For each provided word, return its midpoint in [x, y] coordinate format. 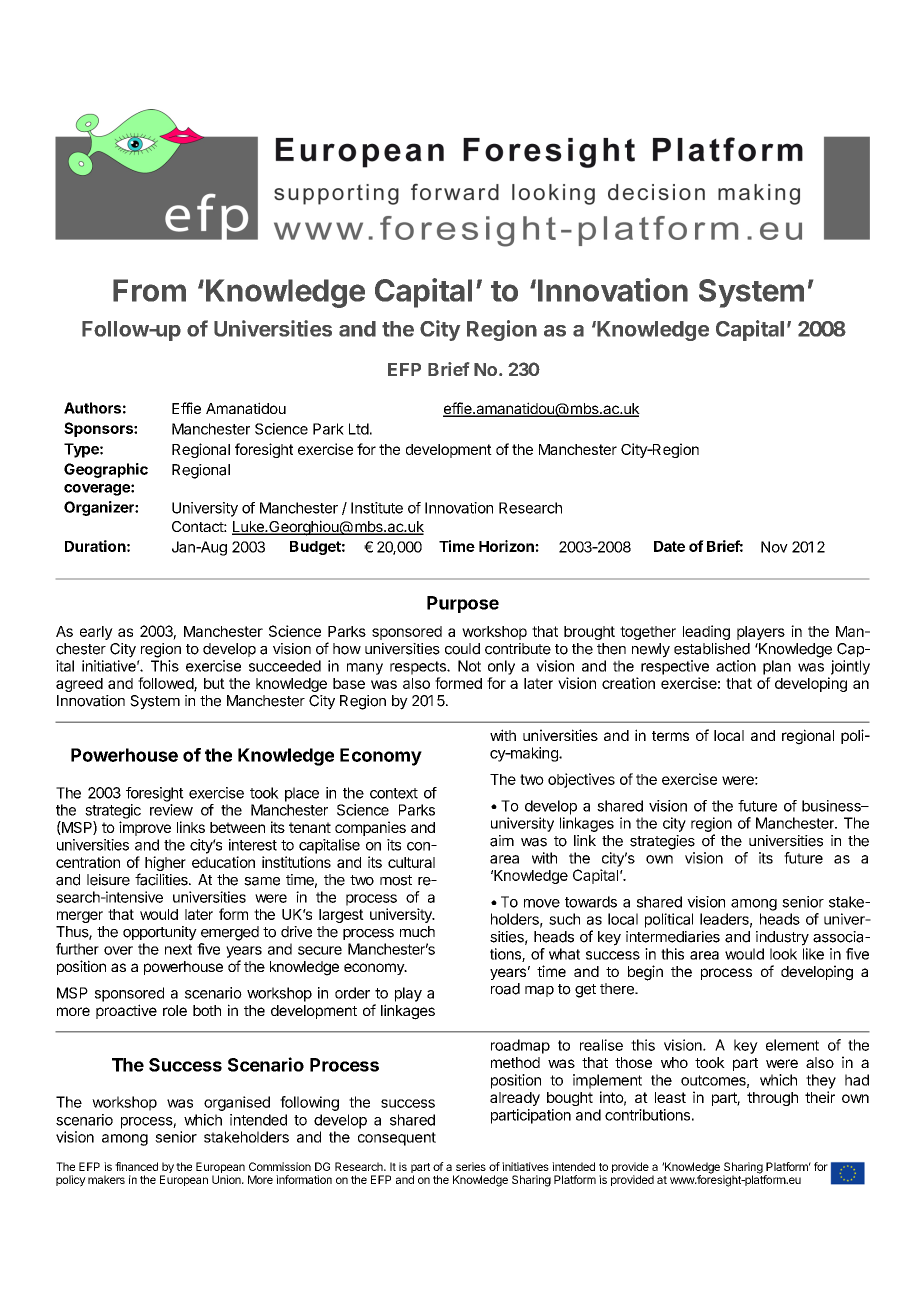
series [471, 1166]
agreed [79, 685]
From [149, 290]
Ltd [359, 429]
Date [669, 546]
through [772, 1099]
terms [670, 736]
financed [136, 1166]
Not [469, 666]
